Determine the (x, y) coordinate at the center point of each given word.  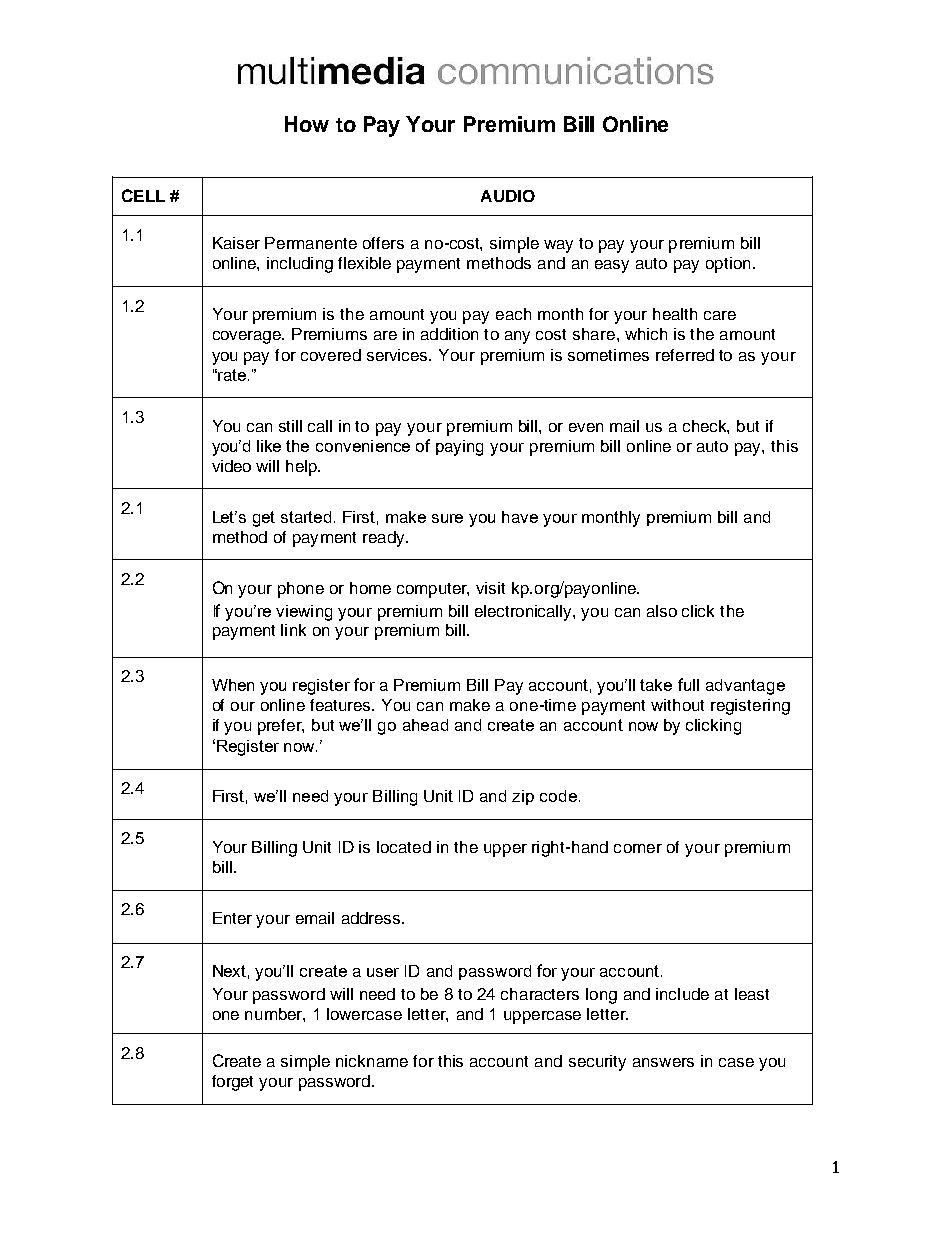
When (233, 685)
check (706, 427)
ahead (425, 725)
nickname (372, 1061)
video (231, 466)
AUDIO (508, 196)
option (728, 265)
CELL (143, 195)
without (677, 705)
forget (232, 1083)
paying (459, 448)
